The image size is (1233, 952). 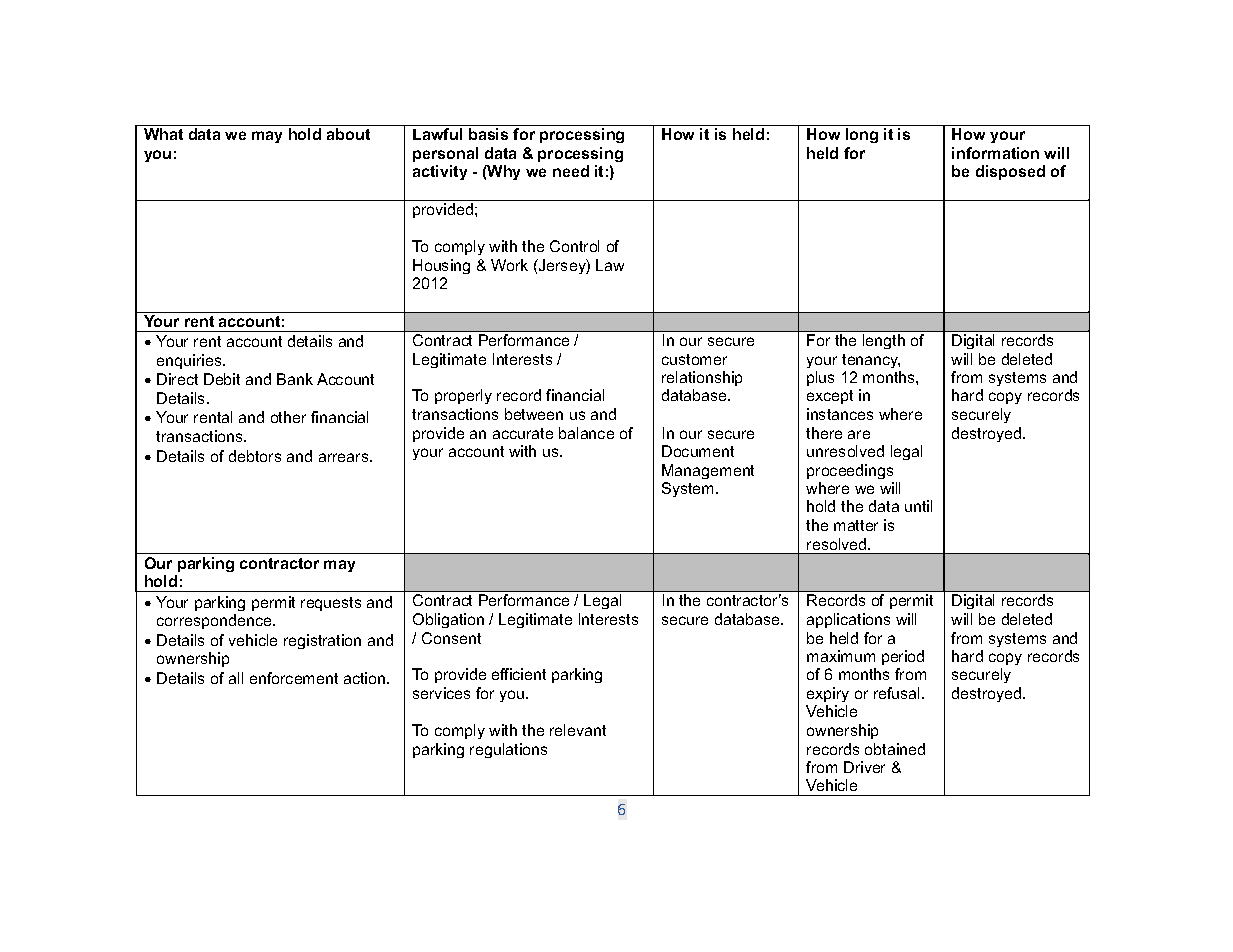 What do you see at coordinates (578, 730) in the document?
I see `relevant` at bounding box center [578, 730].
